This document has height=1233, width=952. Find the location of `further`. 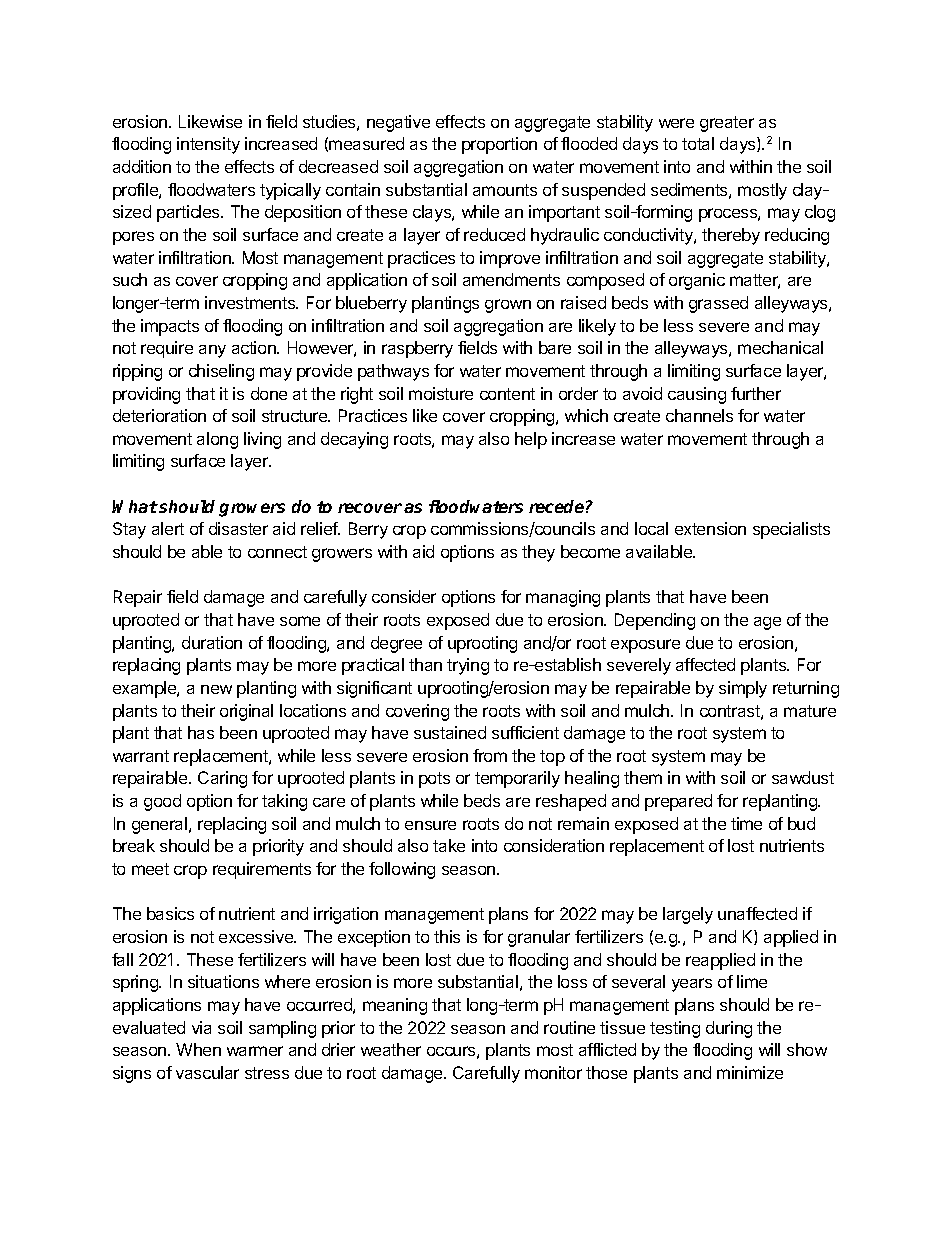

further is located at coordinates (756, 393).
